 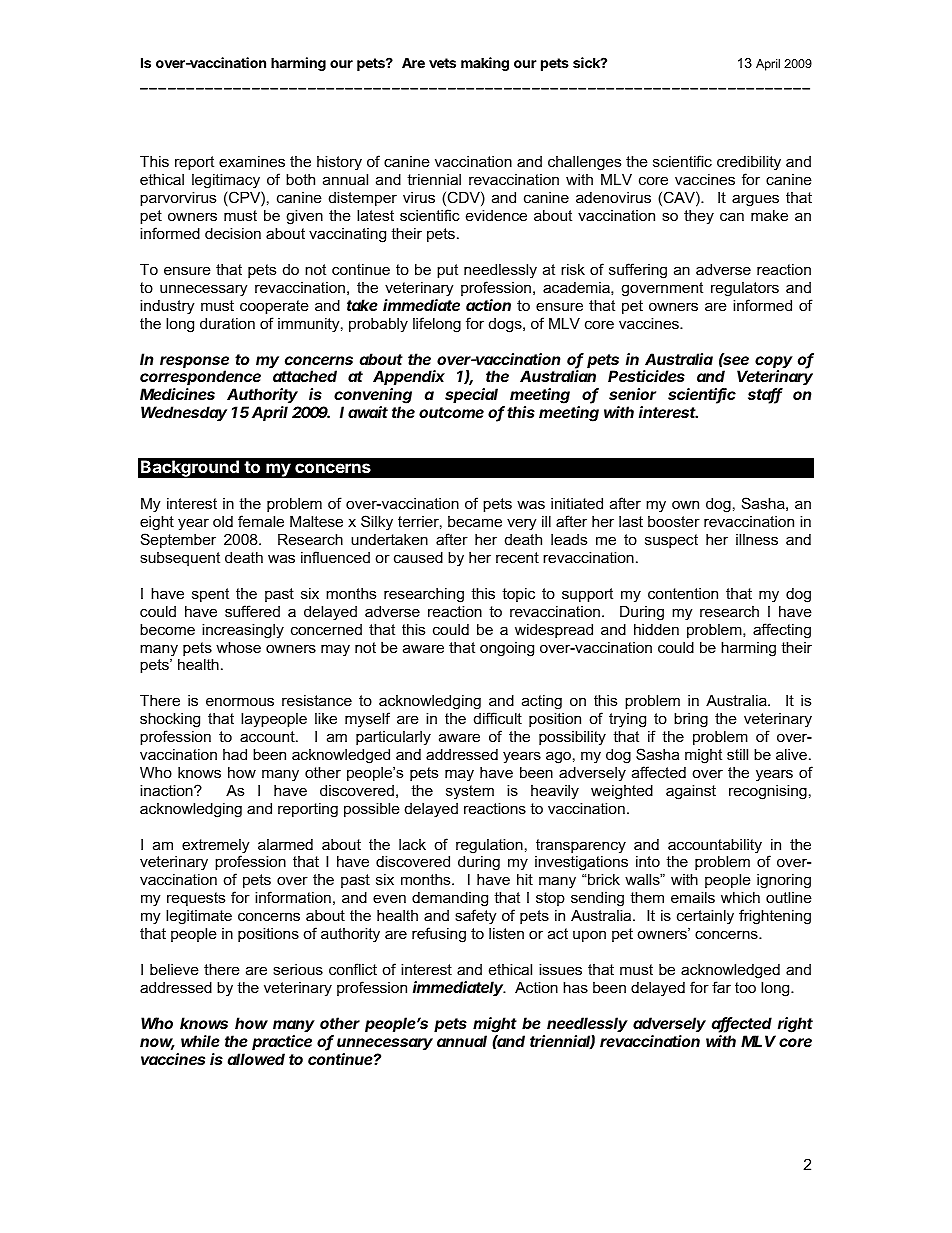 I want to click on duration, so click(x=227, y=323).
